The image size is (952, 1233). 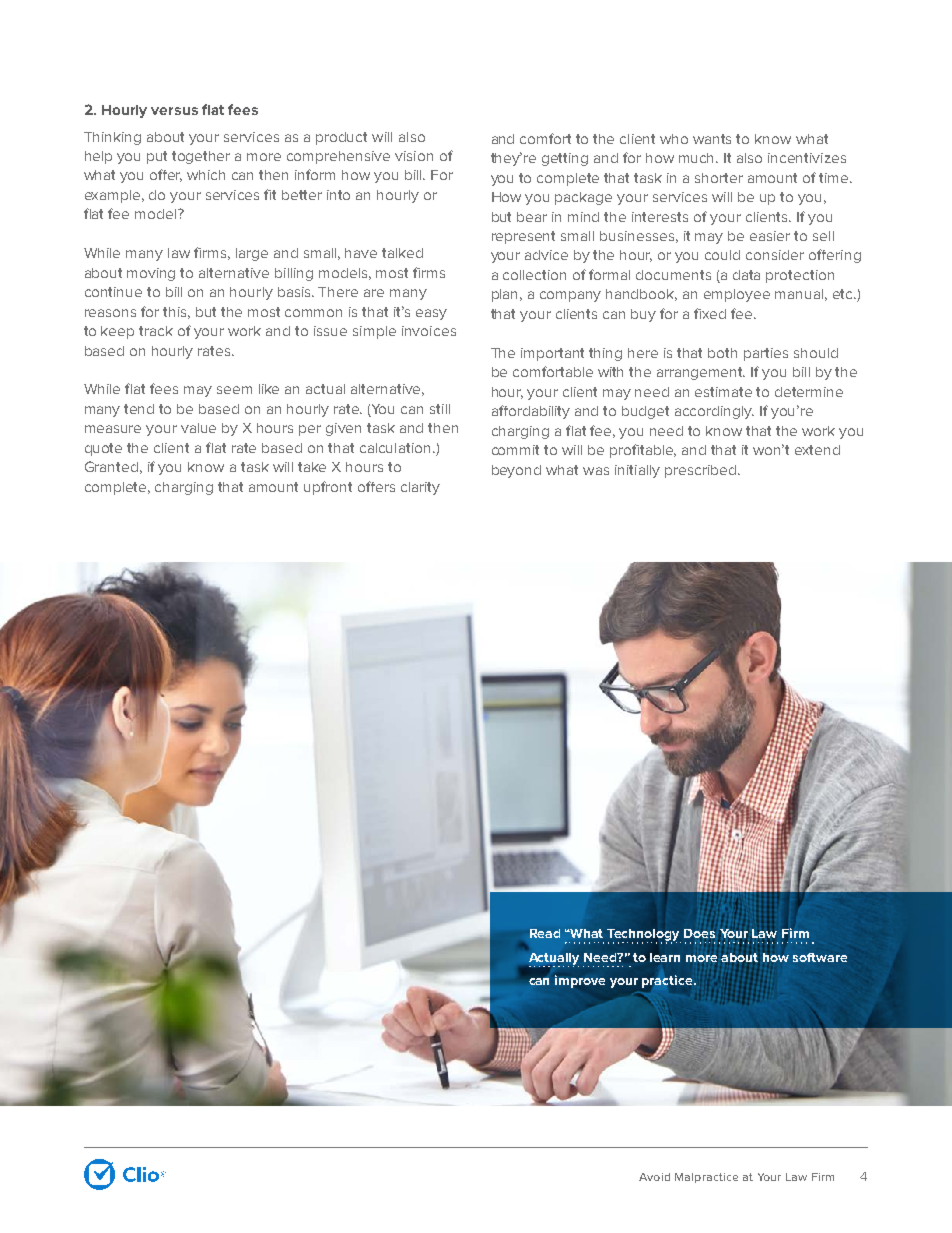 What do you see at coordinates (201, 157) in the page?
I see `together` at bounding box center [201, 157].
